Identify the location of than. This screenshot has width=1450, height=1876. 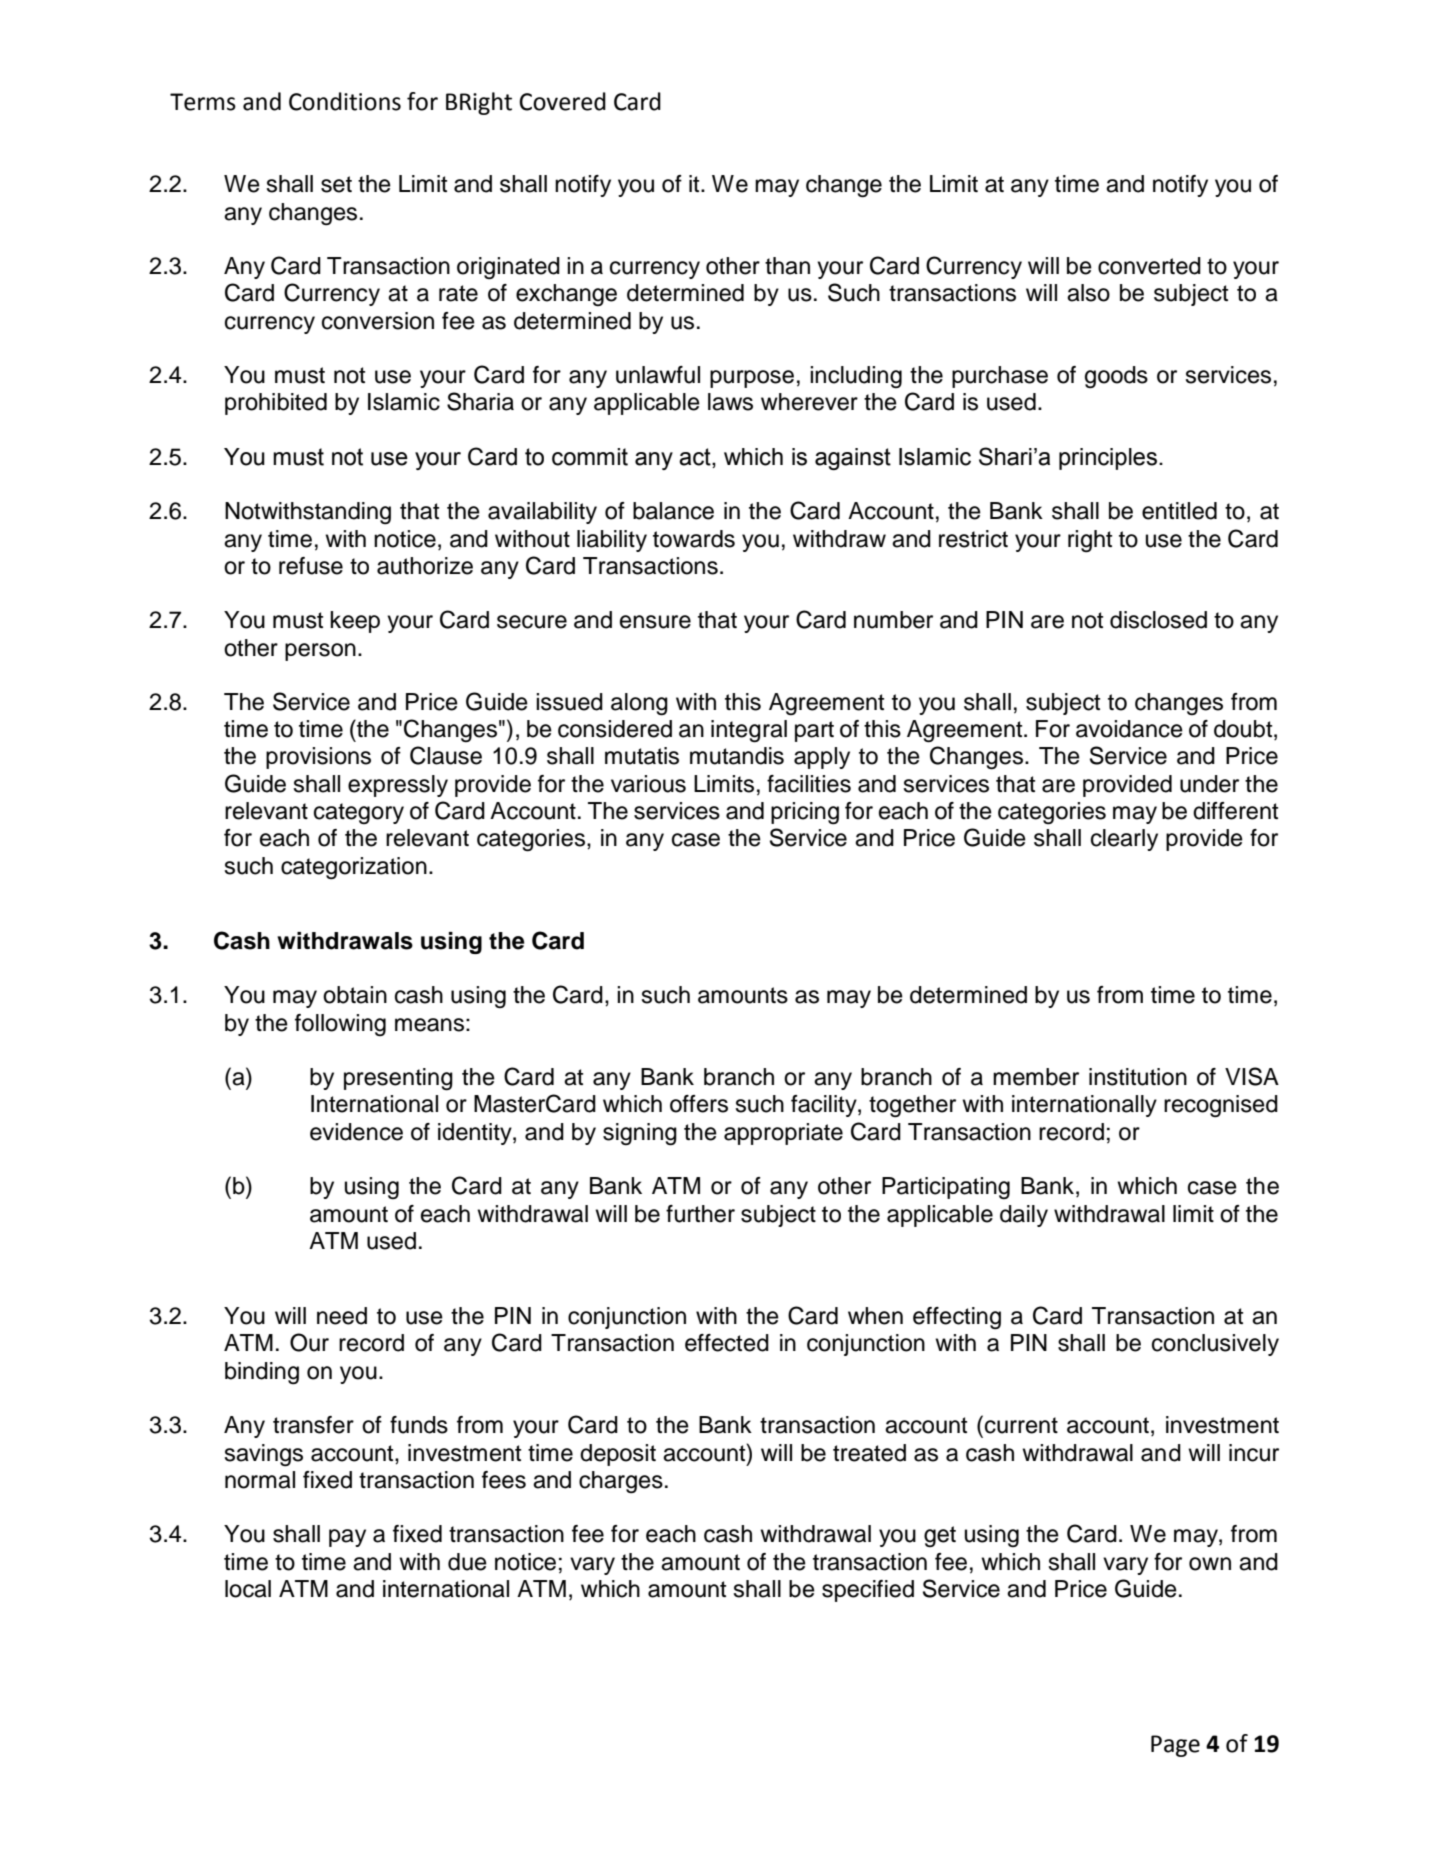
(787, 266).
